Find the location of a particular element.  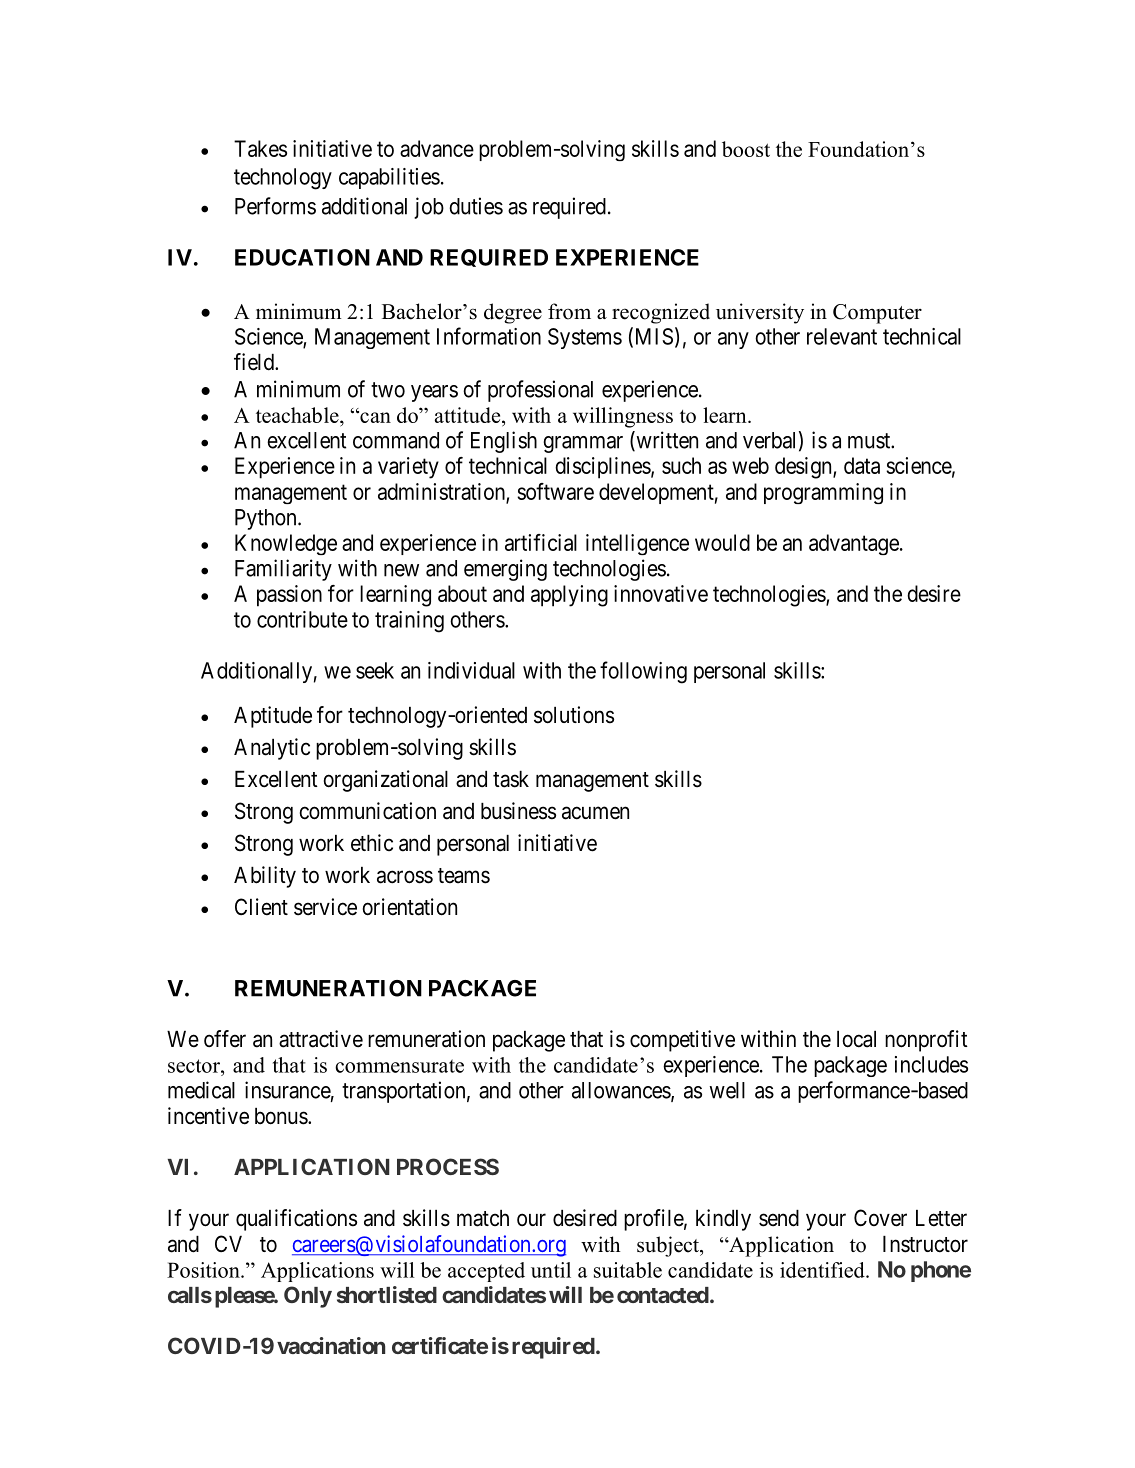

identified is located at coordinates (823, 1270).
